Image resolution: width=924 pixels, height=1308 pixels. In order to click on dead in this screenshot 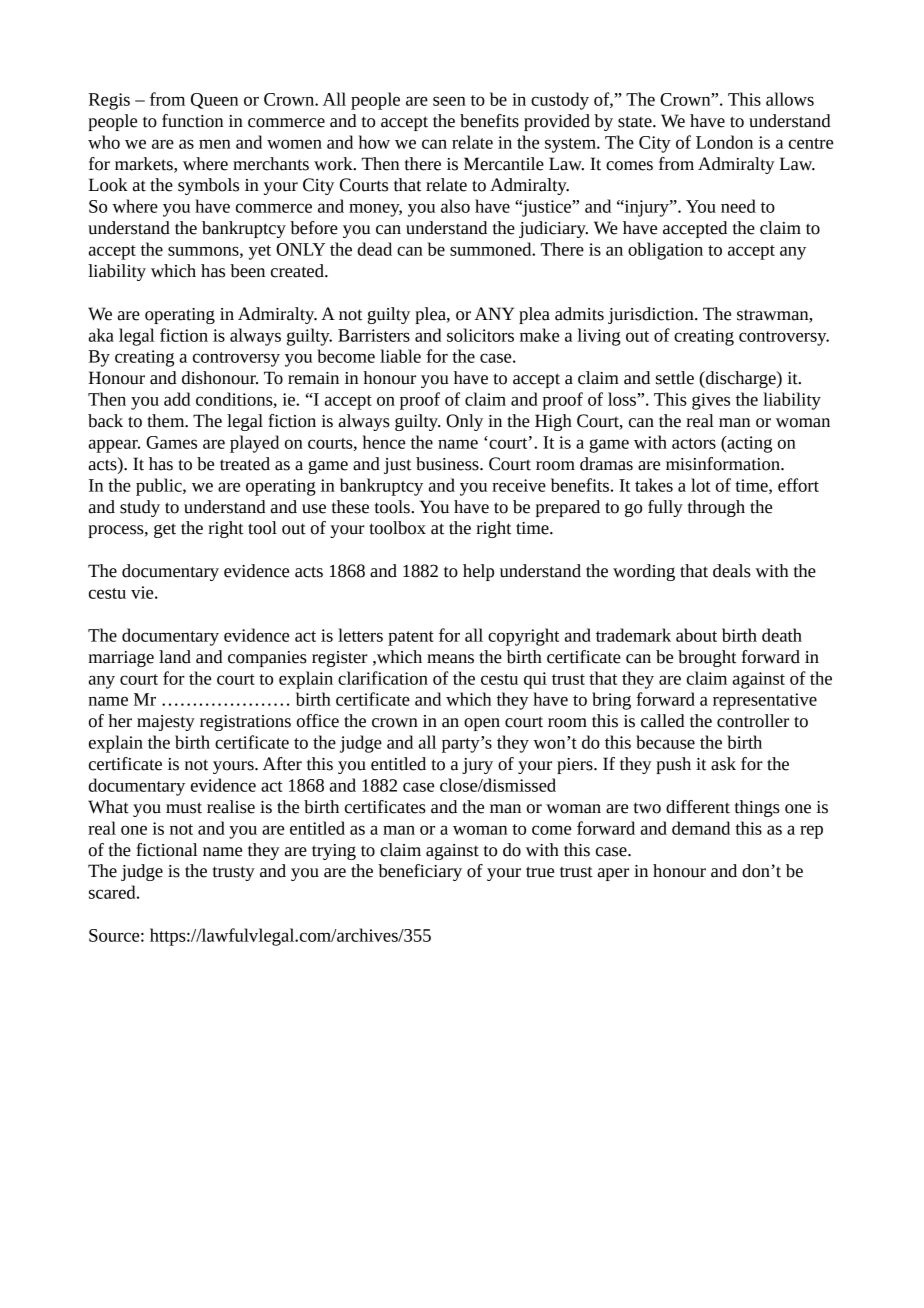, I will do `click(375, 249)`.
